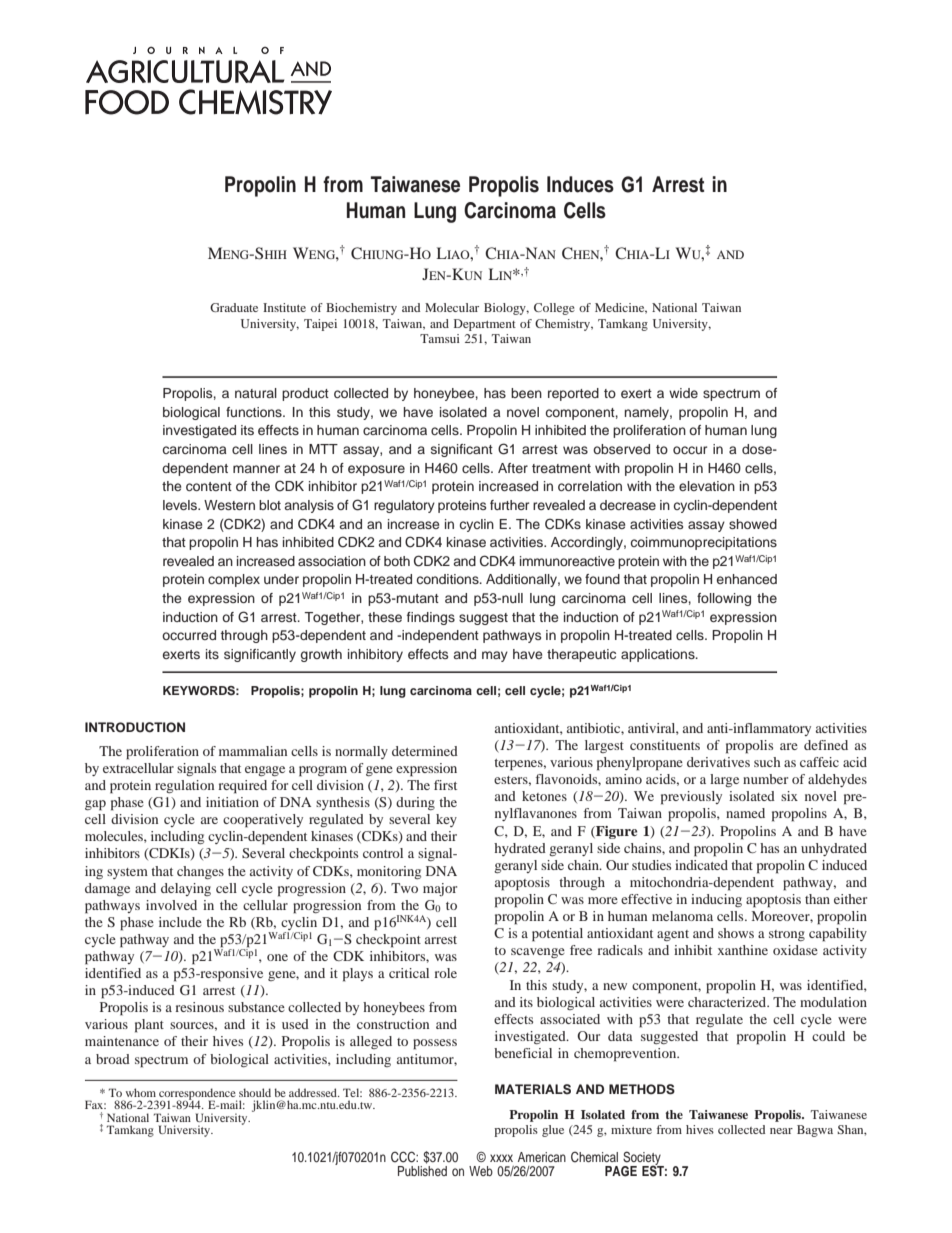  I want to click on major, so click(440, 889).
